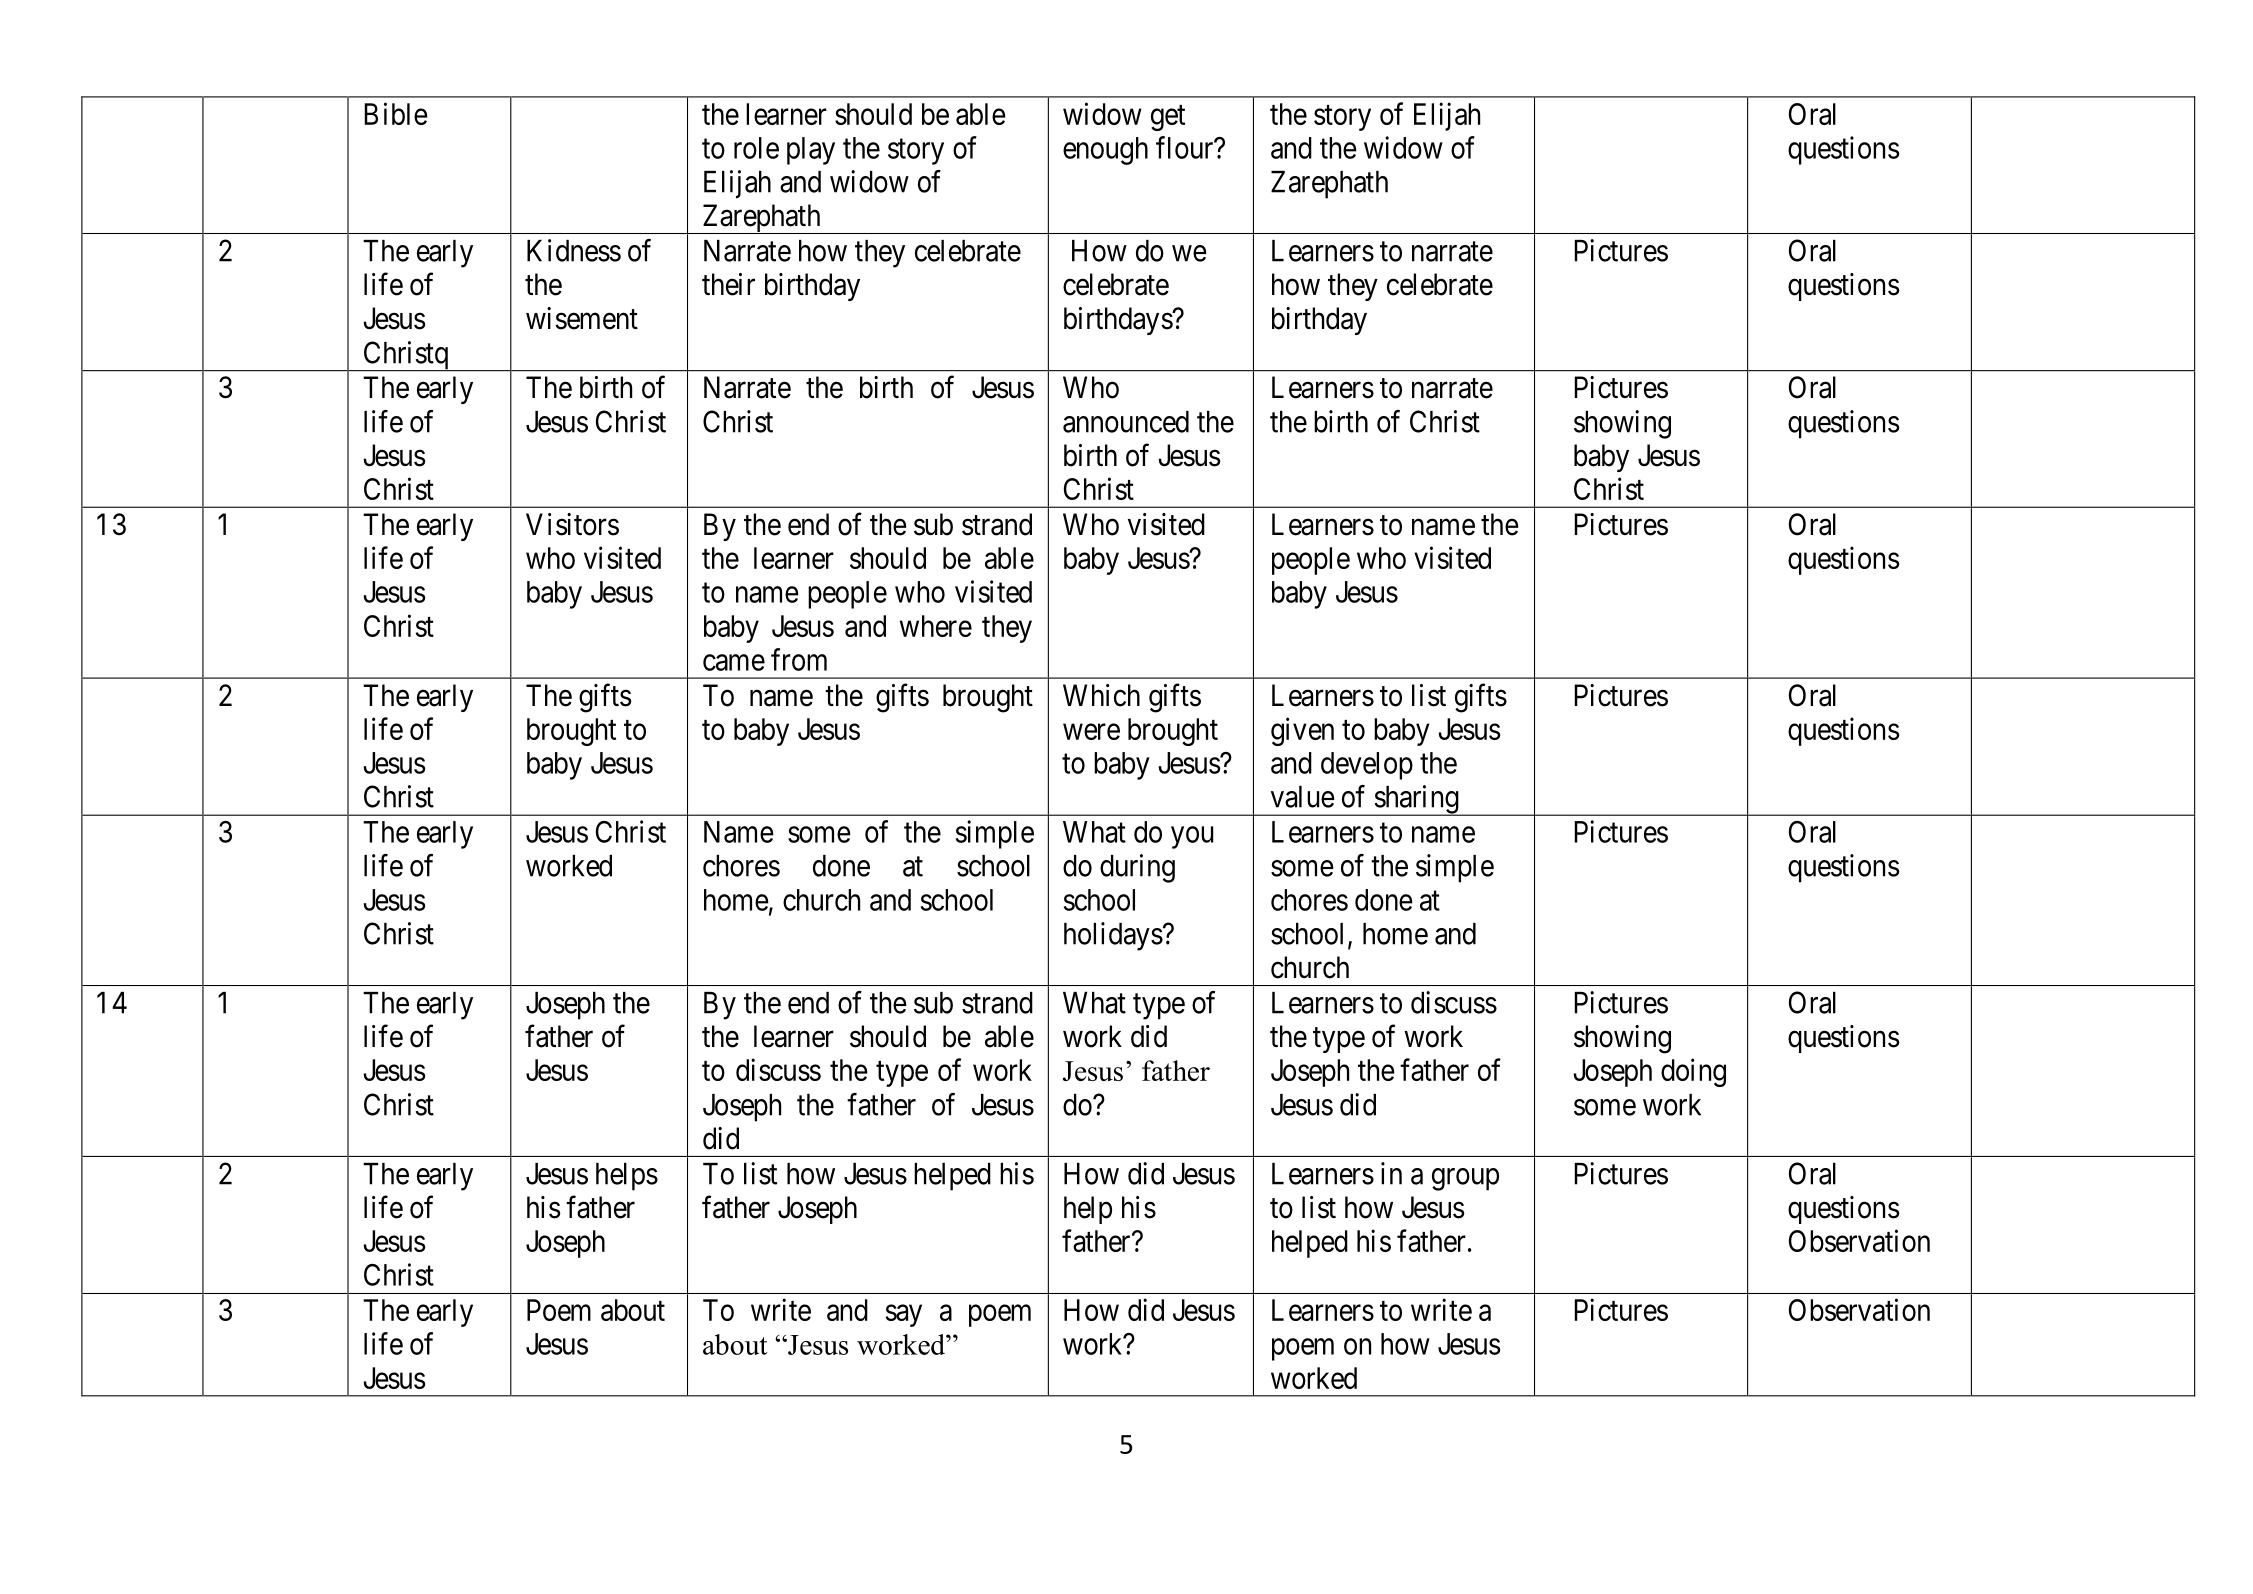  Describe the element at coordinates (1693, 1072) in the page. I see `doing` at that location.
